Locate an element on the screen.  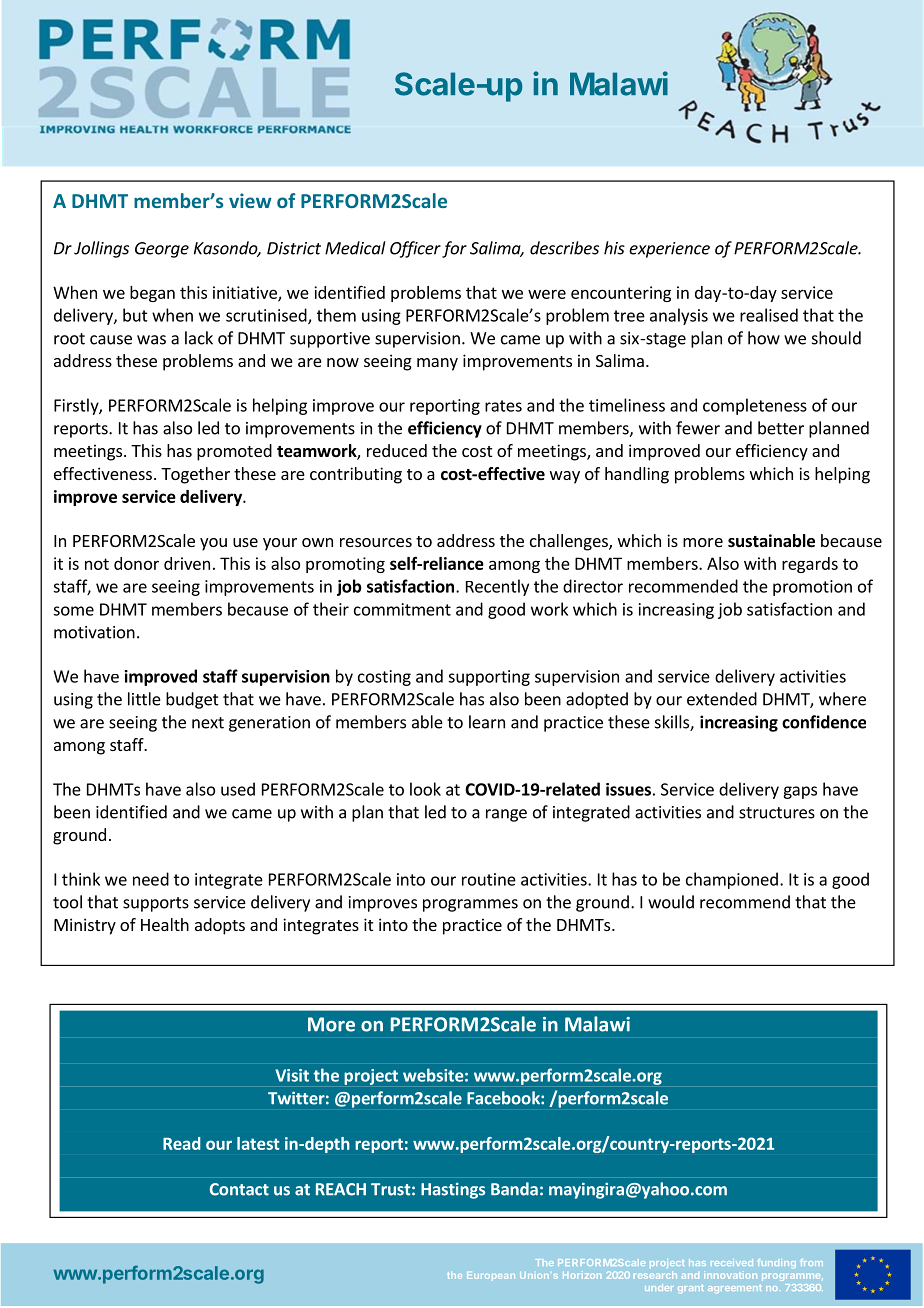
routine is located at coordinates (489, 879).
